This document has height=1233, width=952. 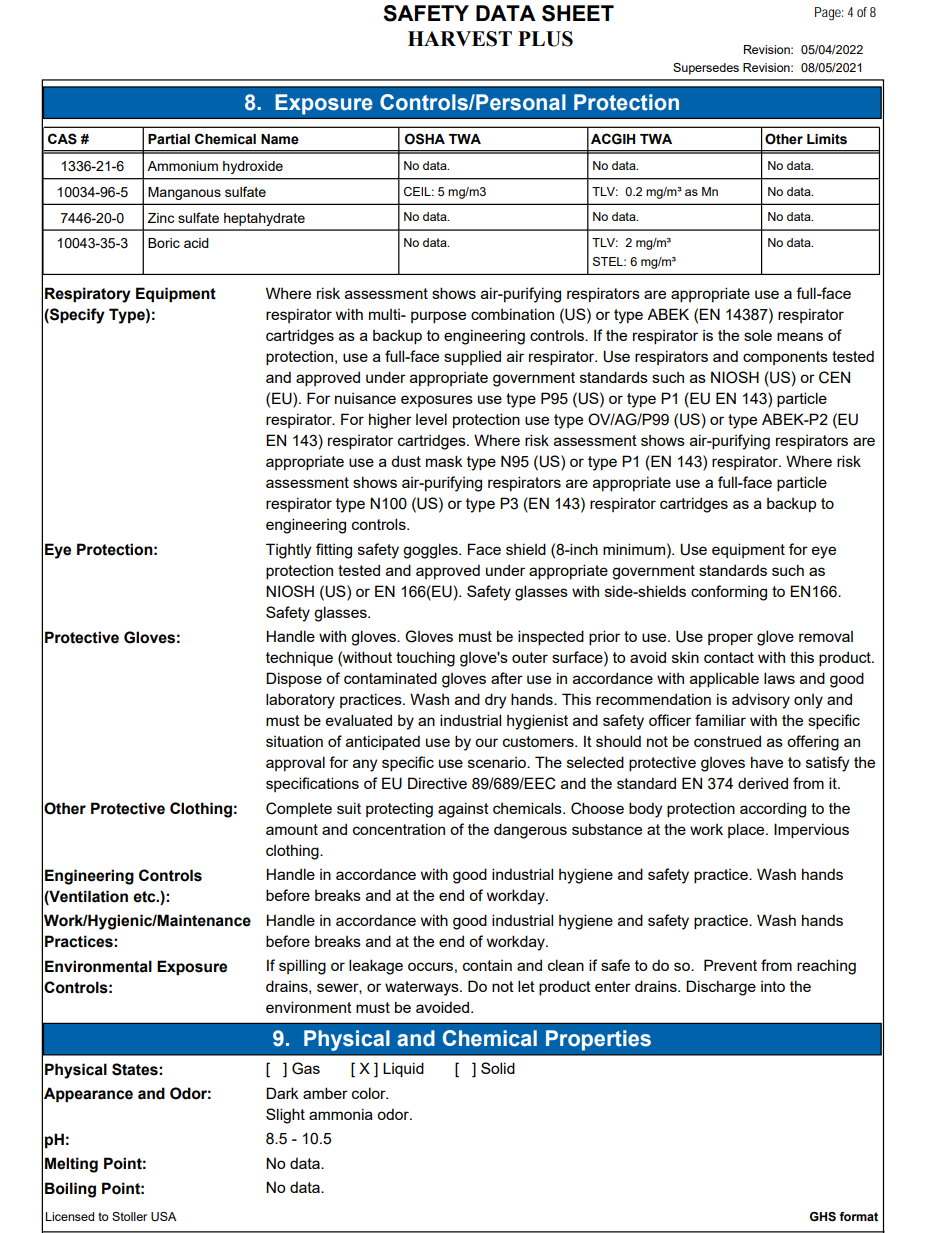 What do you see at coordinates (706, 69) in the document?
I see `Supersedes` at bounding box center [706, 69].
